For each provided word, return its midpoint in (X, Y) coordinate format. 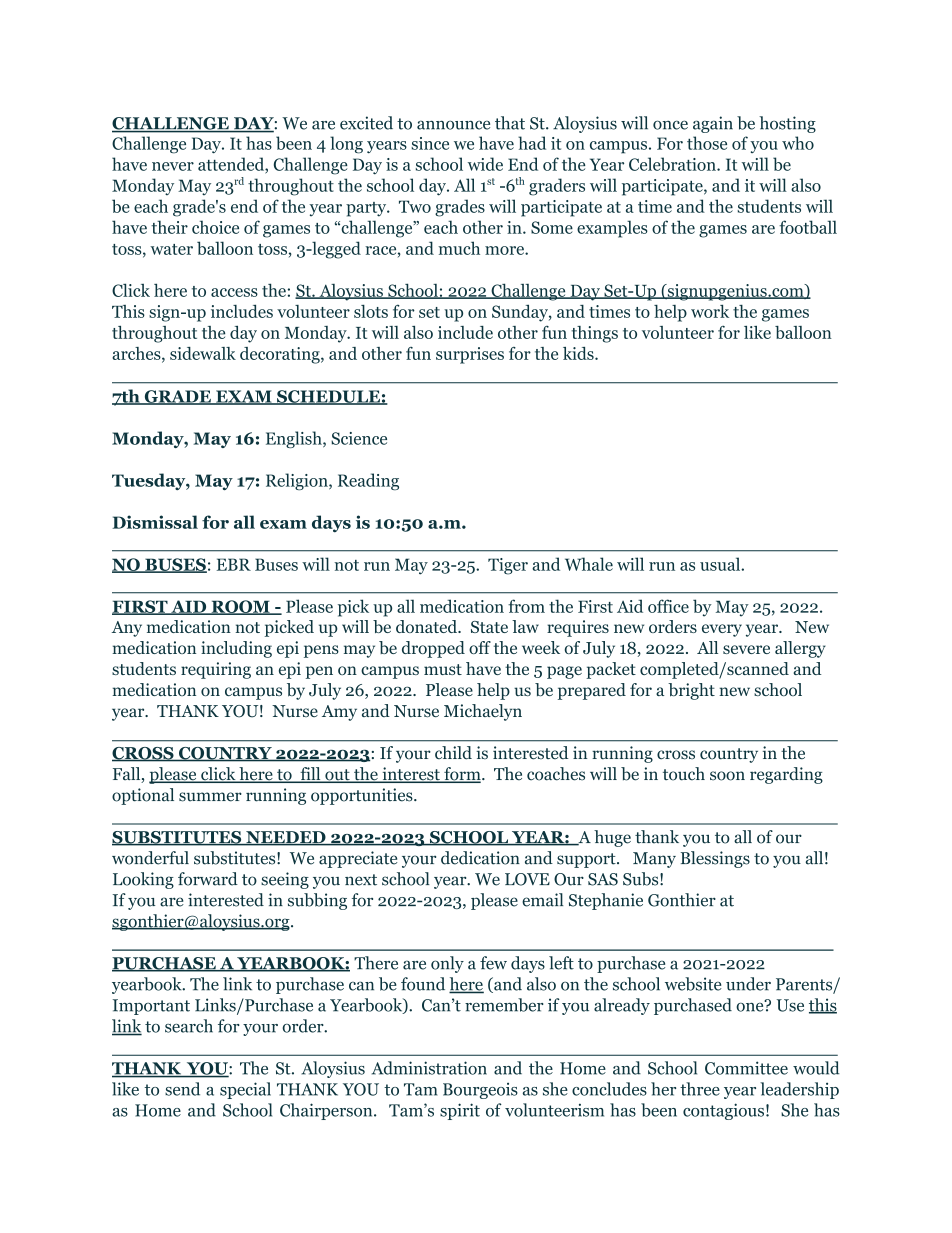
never (173, 166)
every (722, 630)
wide (485, 164)
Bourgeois (480, 1091)
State (489, 627)
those (707, 143)
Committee (746, 1068)
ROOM (240, 607)
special (245, 1090)
